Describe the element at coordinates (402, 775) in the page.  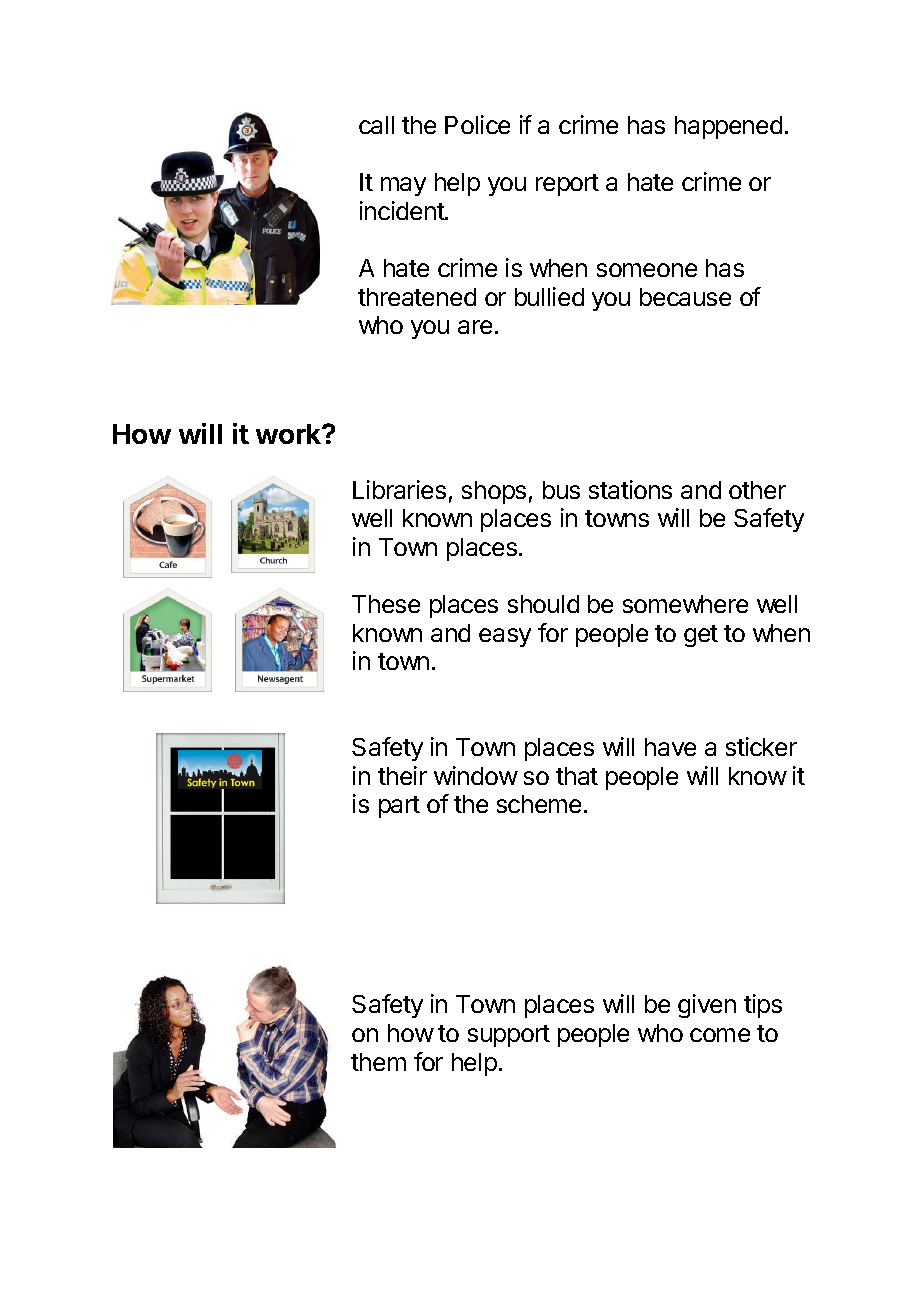
I see `their` at that location.
